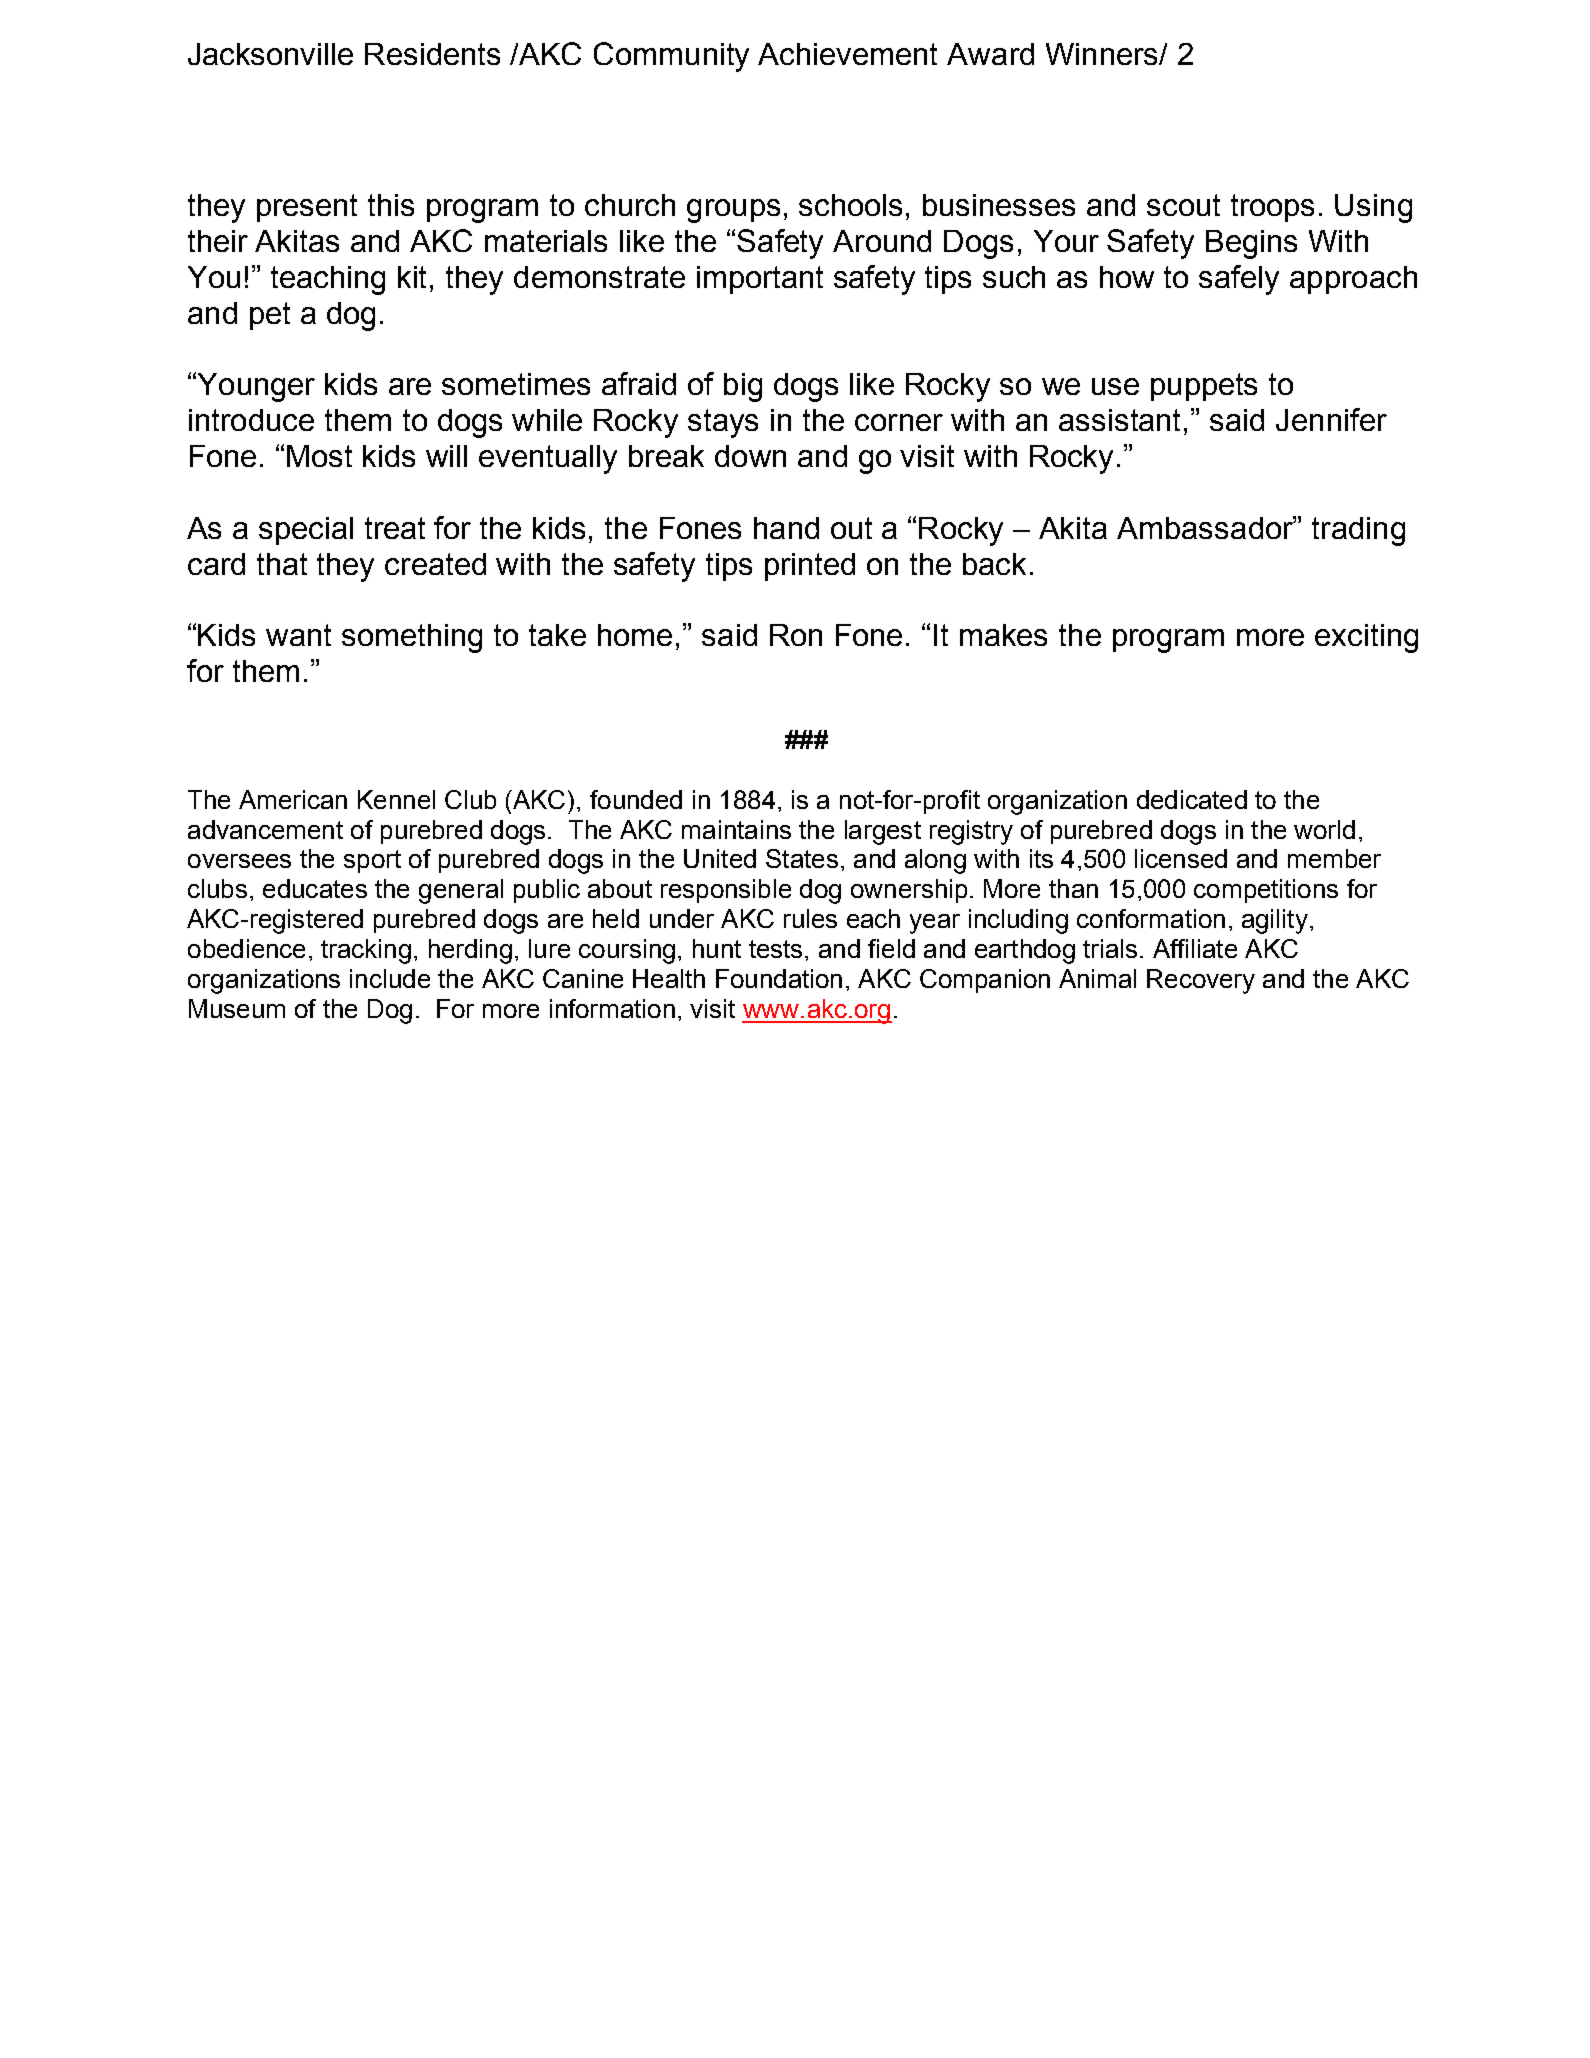  What do you see at coordinates (760, 280) in the screenshot?
I see `important` at bounding box center [760, 280].
